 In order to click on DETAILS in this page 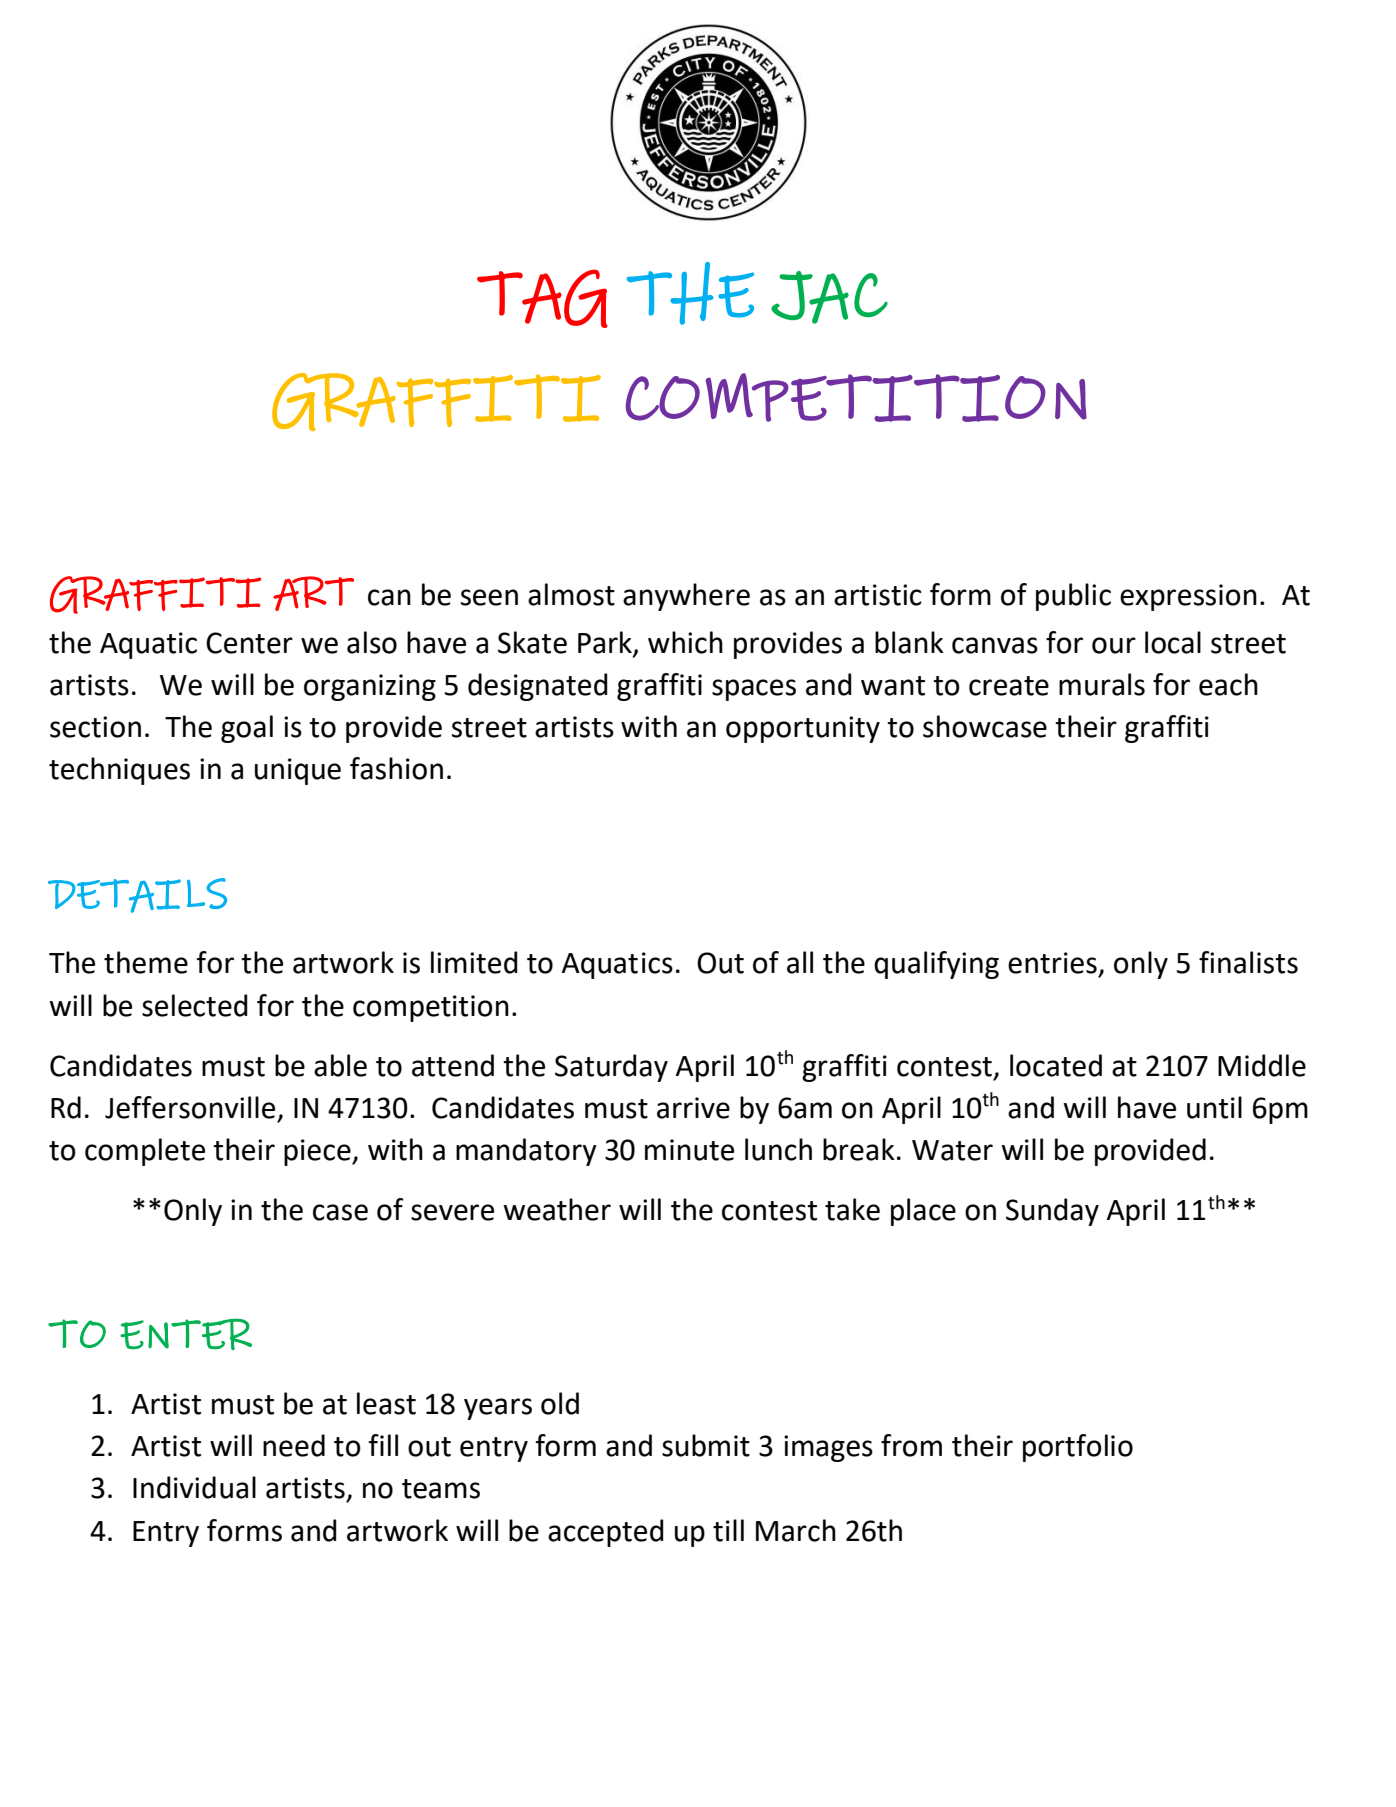, I will do `click(137, 895)`.
